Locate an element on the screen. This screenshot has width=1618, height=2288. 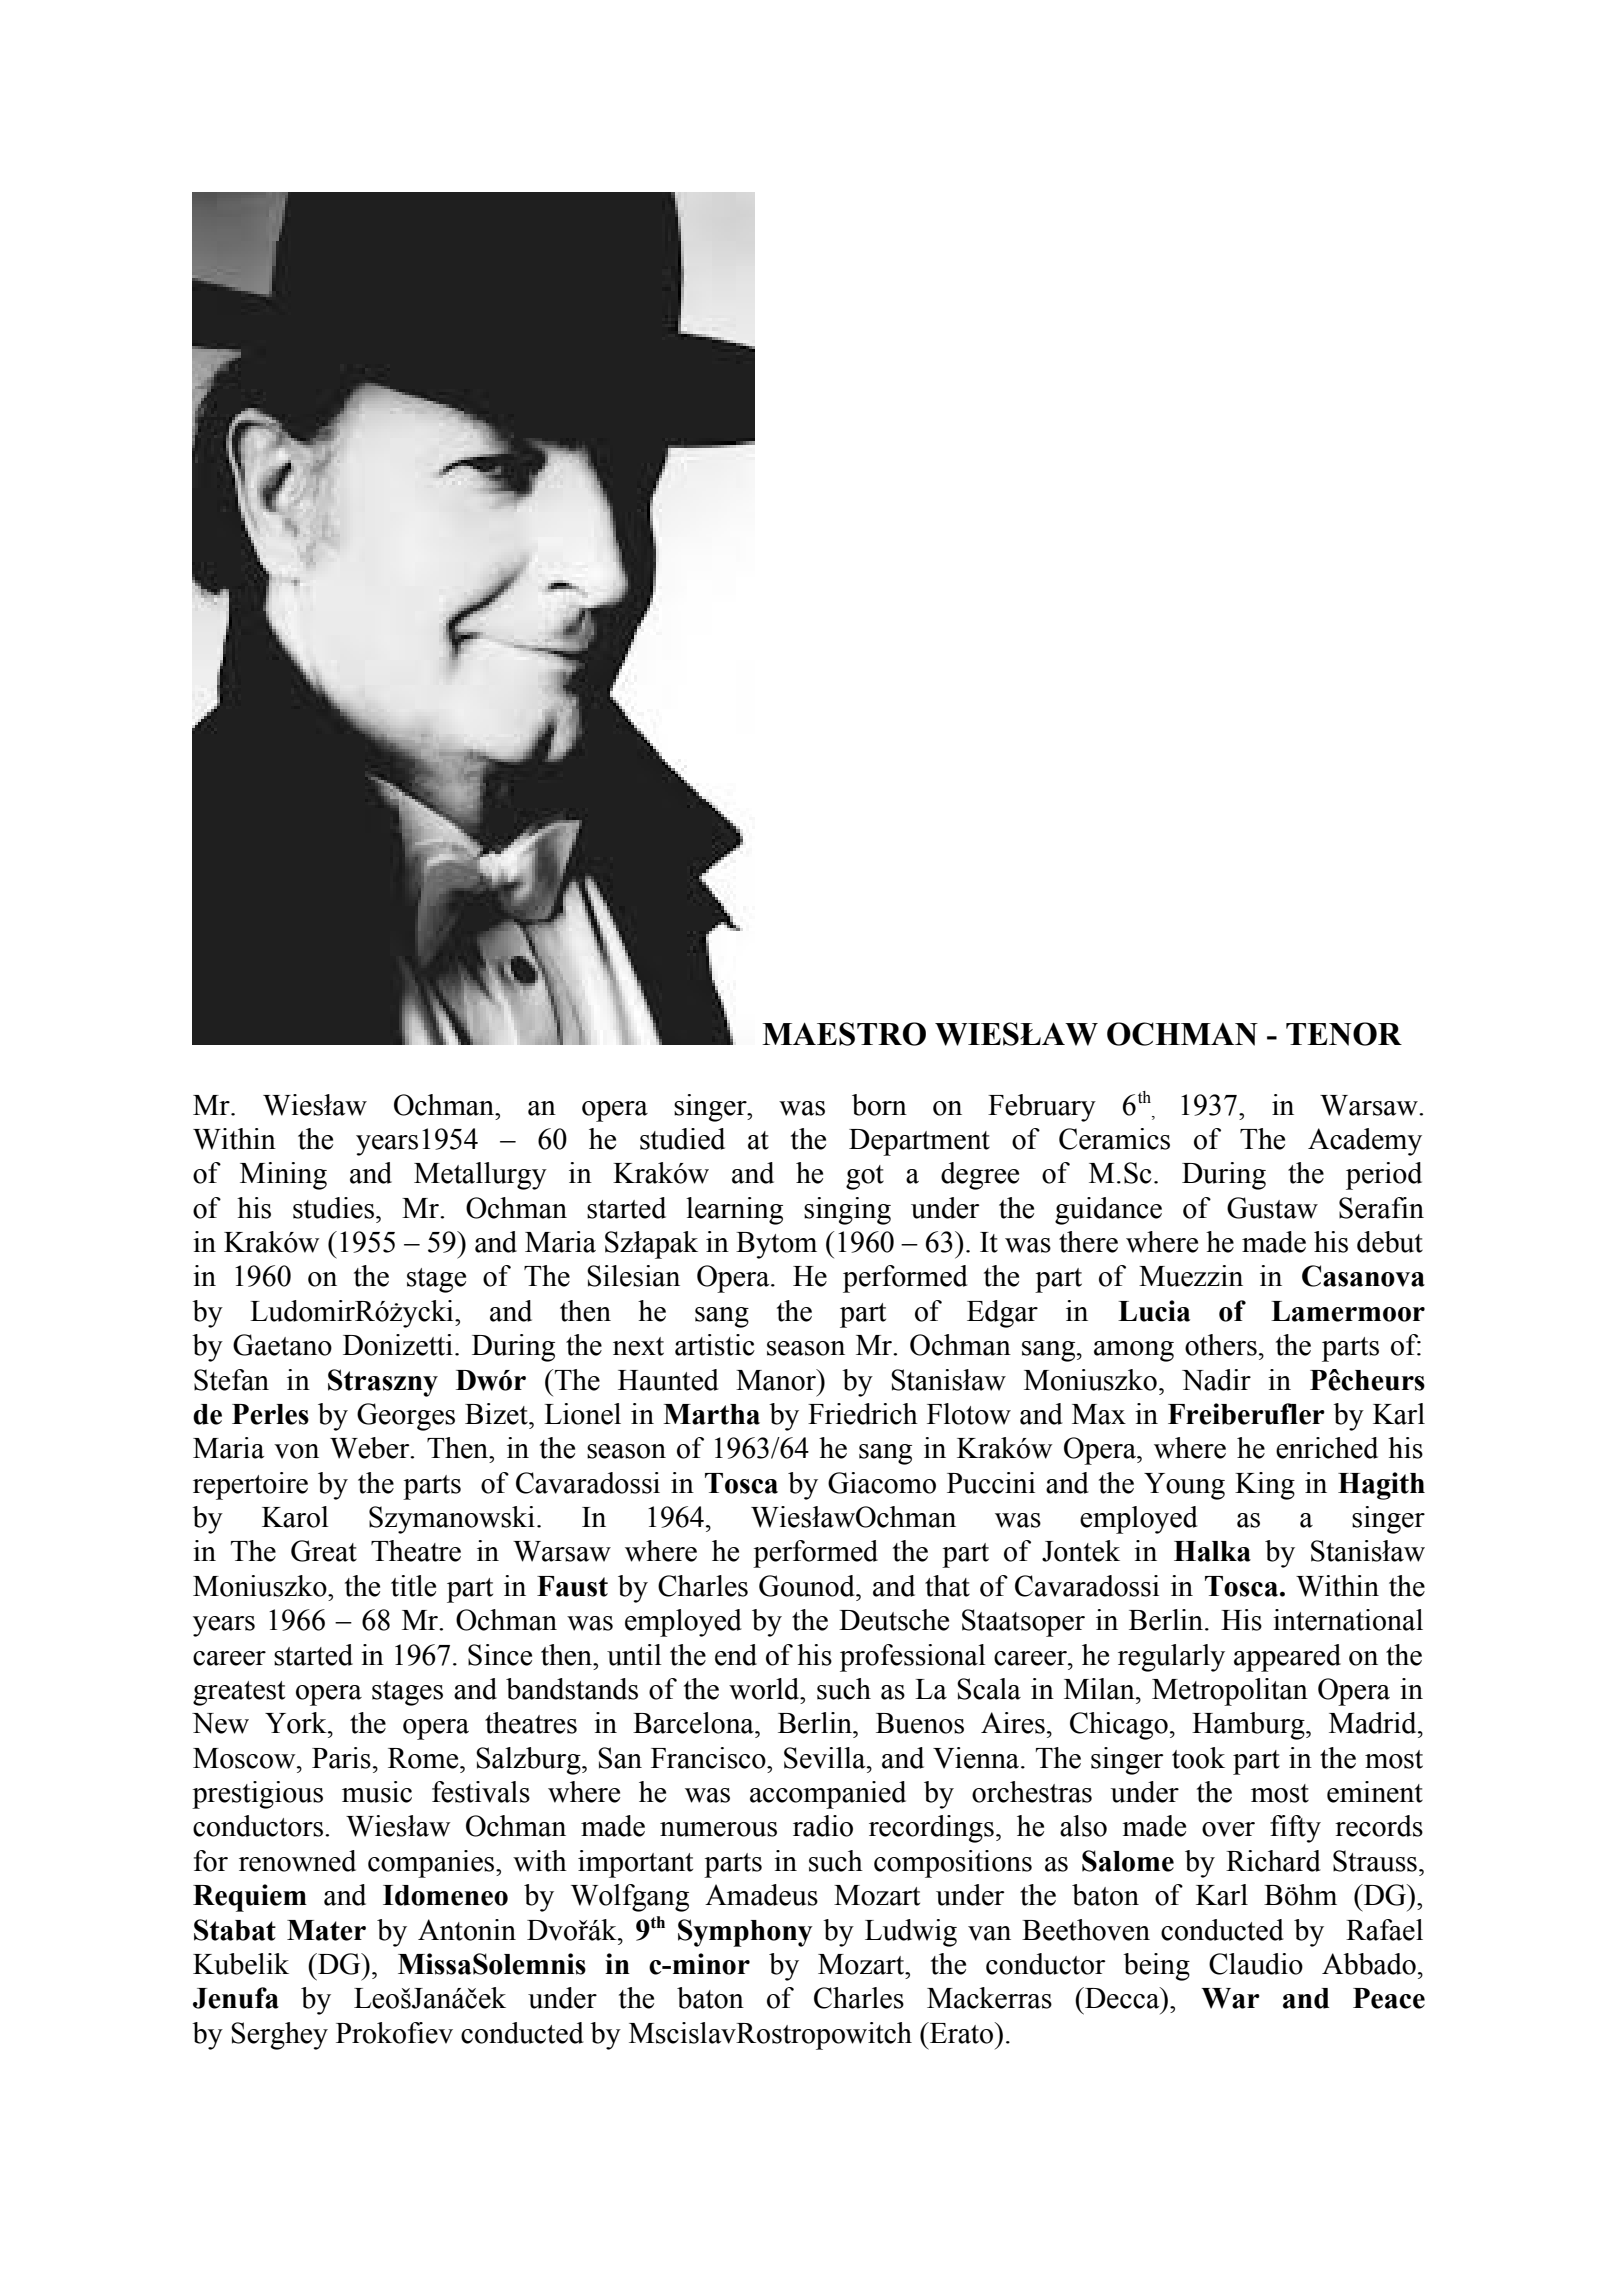
Sevilla is located at coordinates (826, 1758).
